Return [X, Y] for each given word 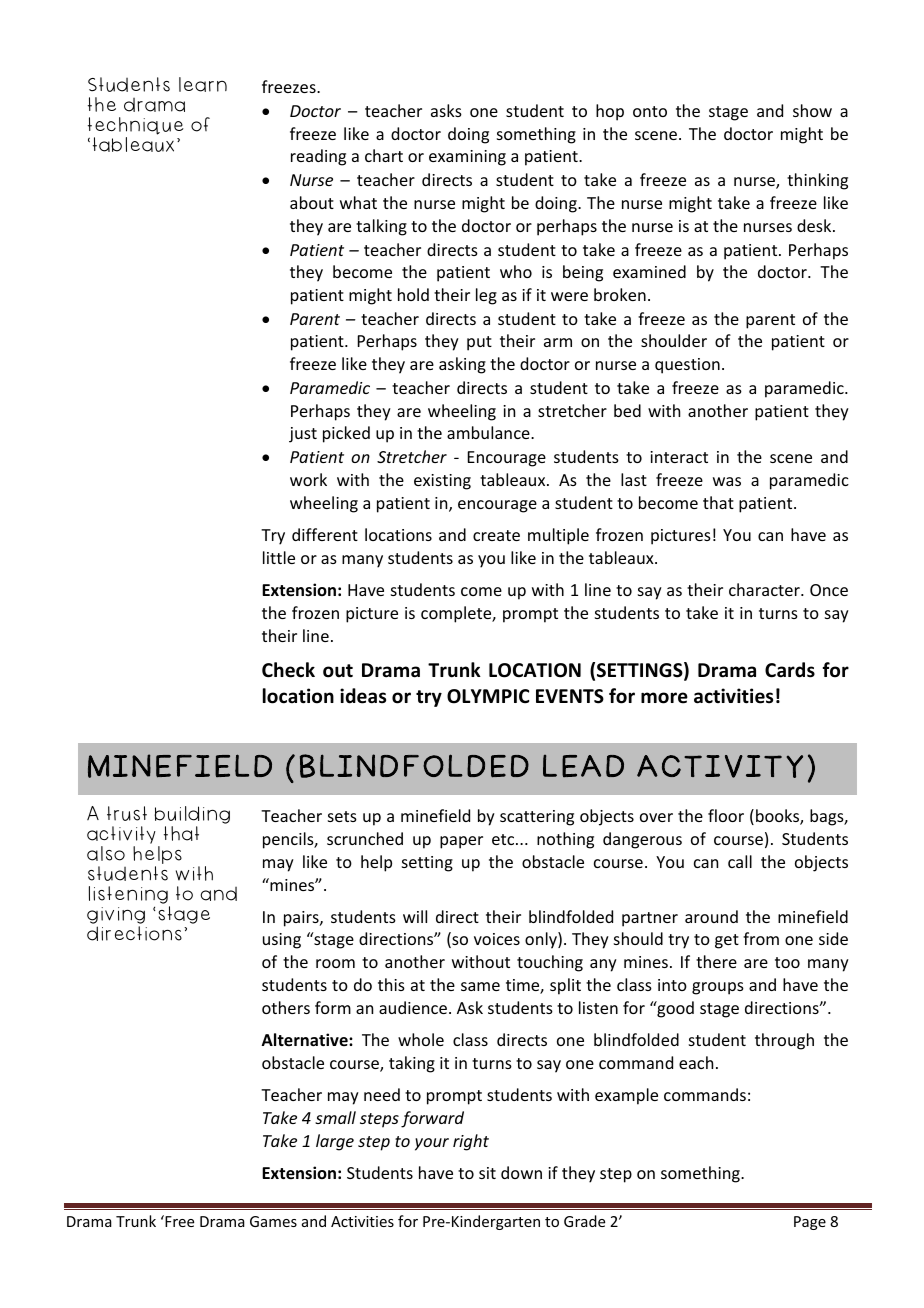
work [308, 479]
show [812, 110]
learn [203, 84]
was [727, 481]
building [192, 816]
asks [446, 110]
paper [461, 842]
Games [273, 1221]
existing [442, 482]
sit [487, 1173]
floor [726, 815]
